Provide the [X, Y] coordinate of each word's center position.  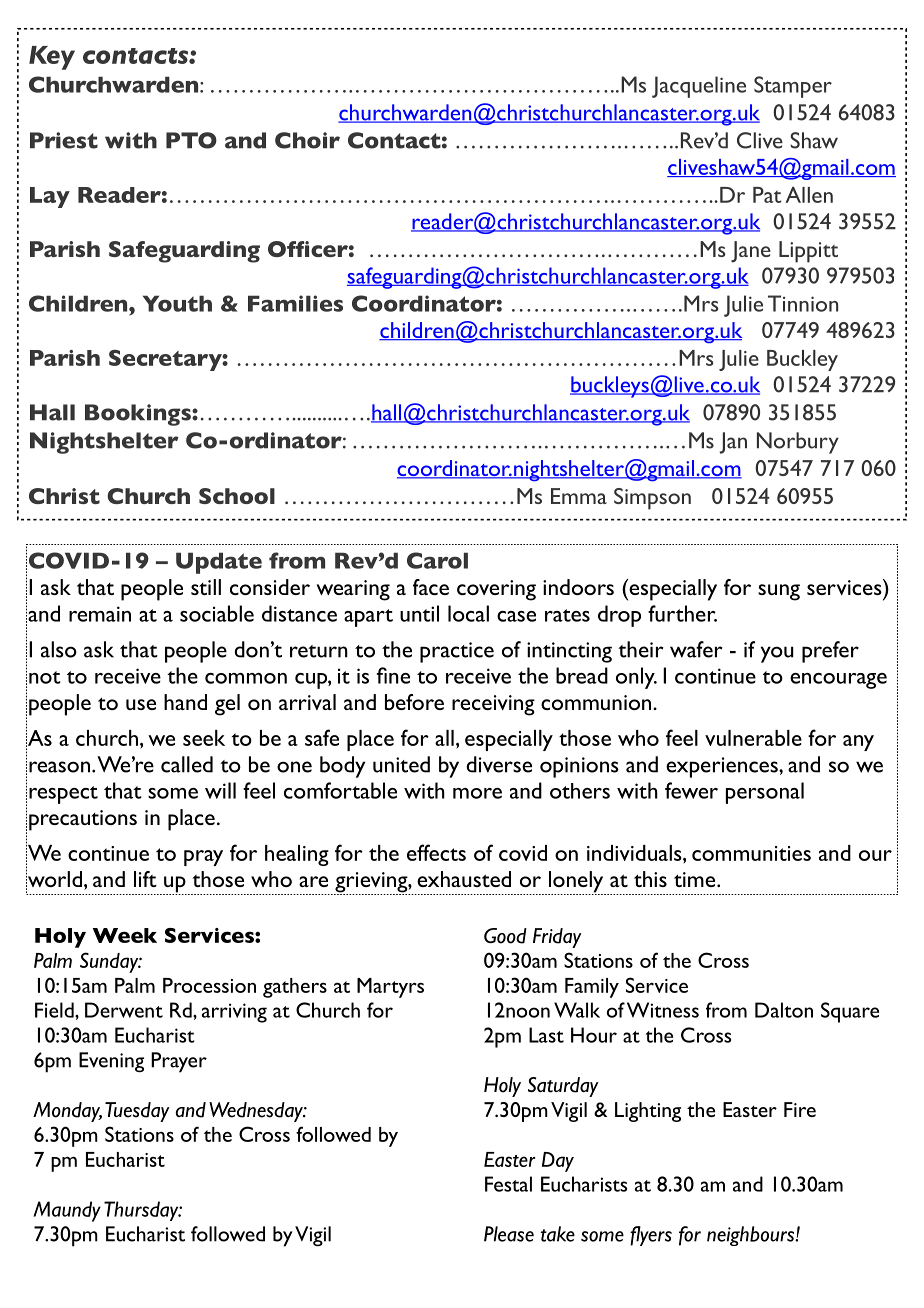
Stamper [793, 87]
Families [295, 303]
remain [100, 614]
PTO [191, 140]
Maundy [67, 1211]
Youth [177, 303]
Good [505, 936]
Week [125, 935]
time [696, 879]
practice [457, 652]
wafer [696, 649]
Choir [307, 140]
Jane [751, 252]
